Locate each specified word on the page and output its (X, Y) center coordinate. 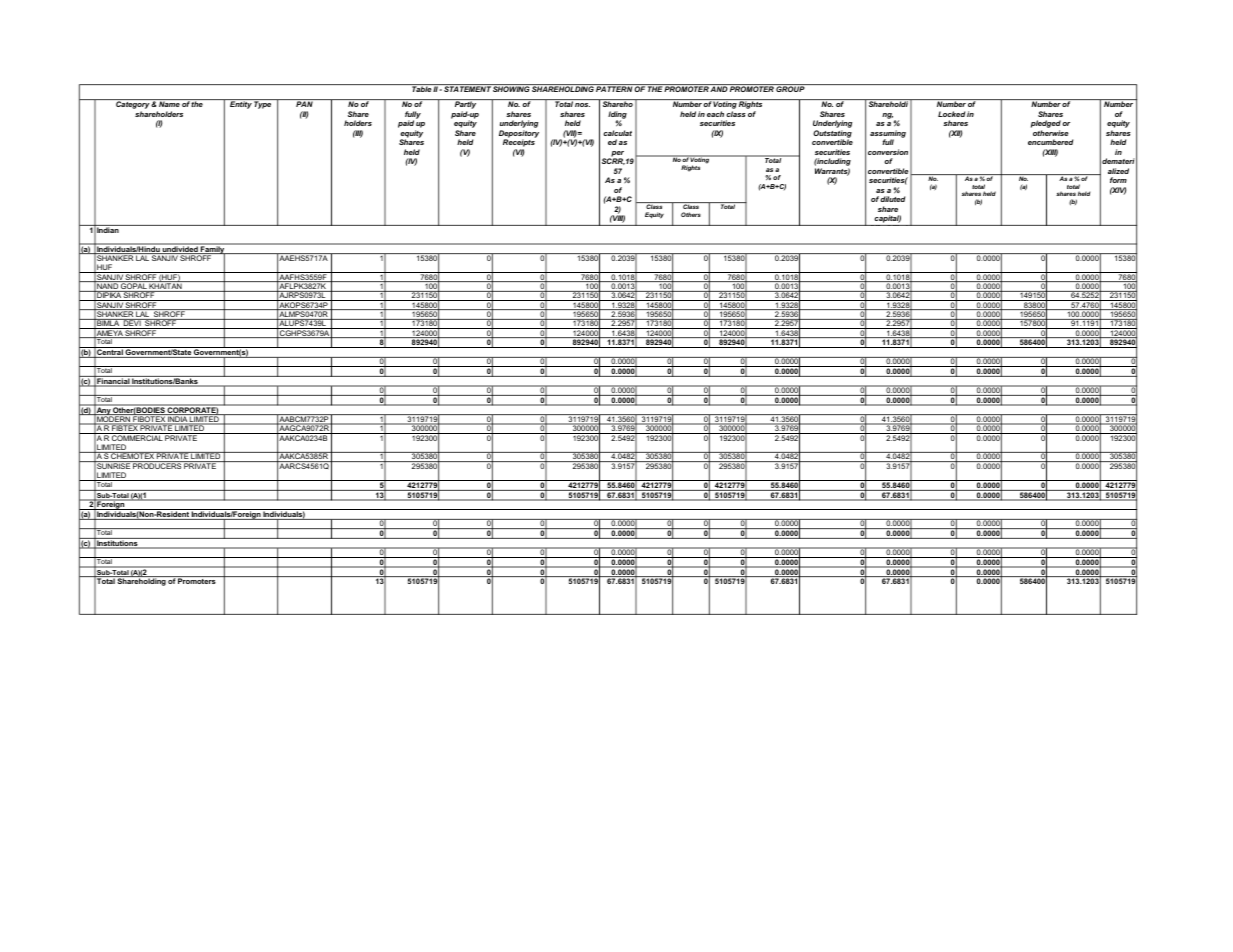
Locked (951, 114)
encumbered (1050, 142)
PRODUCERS (157, 465)
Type (262, 105)
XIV (1118, 191)
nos (582, 105)
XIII (1050, 153)
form (1118, 180)
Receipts (519, 144)
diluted (892, 199)
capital (887, 220)
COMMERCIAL (137, 437)
